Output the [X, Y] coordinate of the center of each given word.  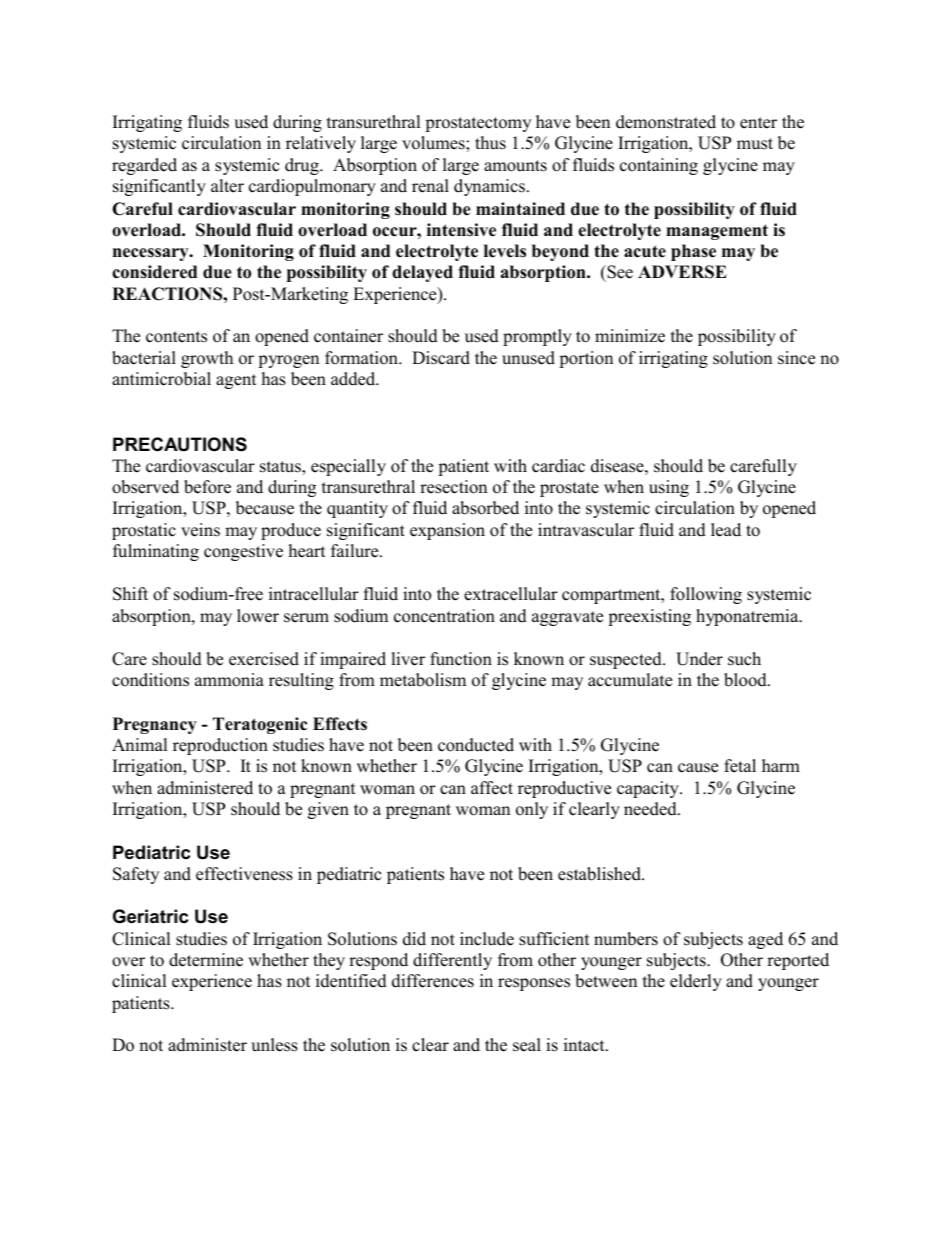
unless [274, 1045]
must [755, 144]
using [669, 488]
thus [490, 143]
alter [227, 186]
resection [453, 487]
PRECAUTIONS [180, 444]
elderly [696, 982]
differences [433, 981]
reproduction [220, 746]
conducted [476, 745]
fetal [740, 766]
